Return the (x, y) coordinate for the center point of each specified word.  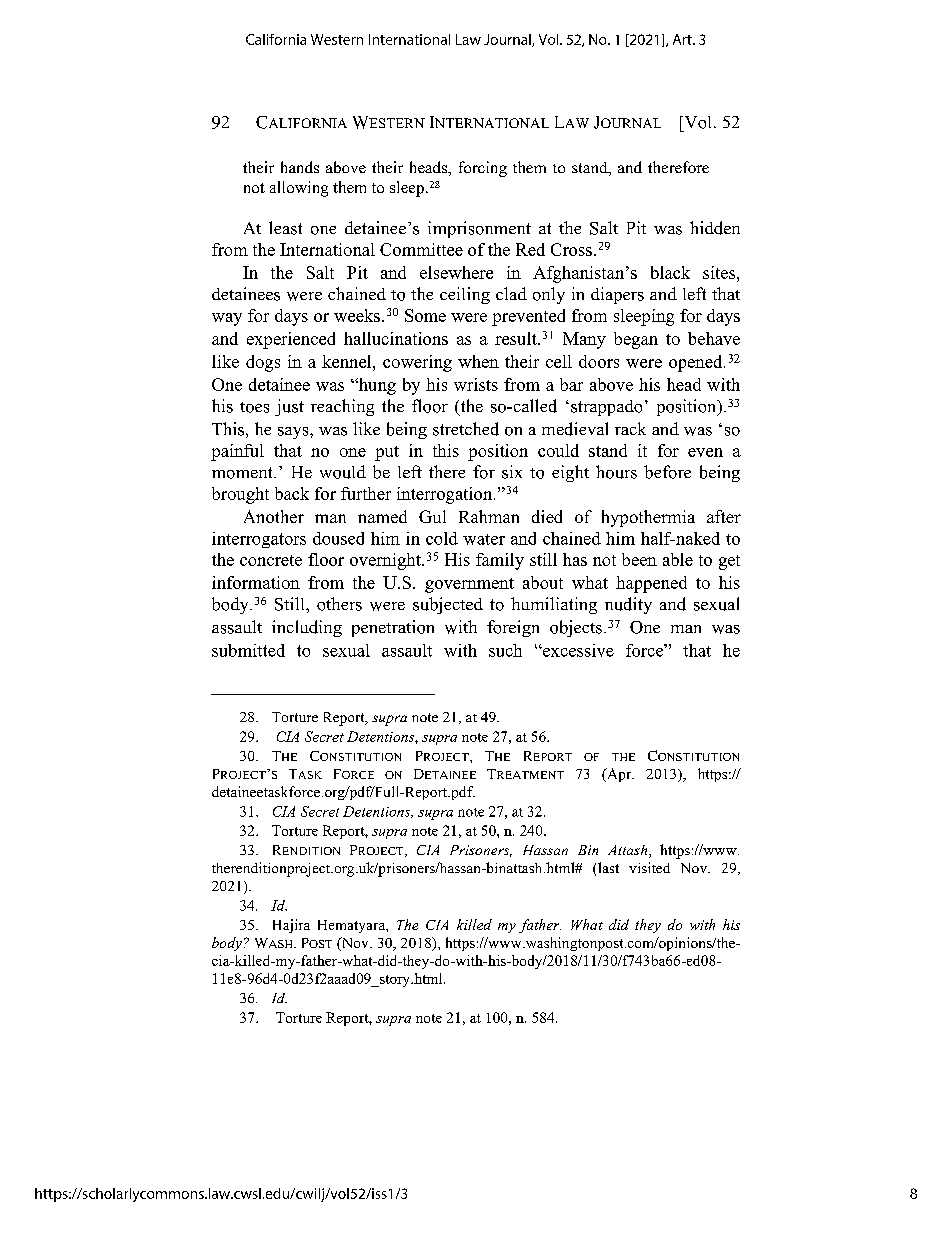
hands (300, 167)
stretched (466, 429)
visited (649, 867)
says (294, 433)
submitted (248, 650)
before (667, 472)
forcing (483, 169)
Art (683, 39)
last (608, 867)
